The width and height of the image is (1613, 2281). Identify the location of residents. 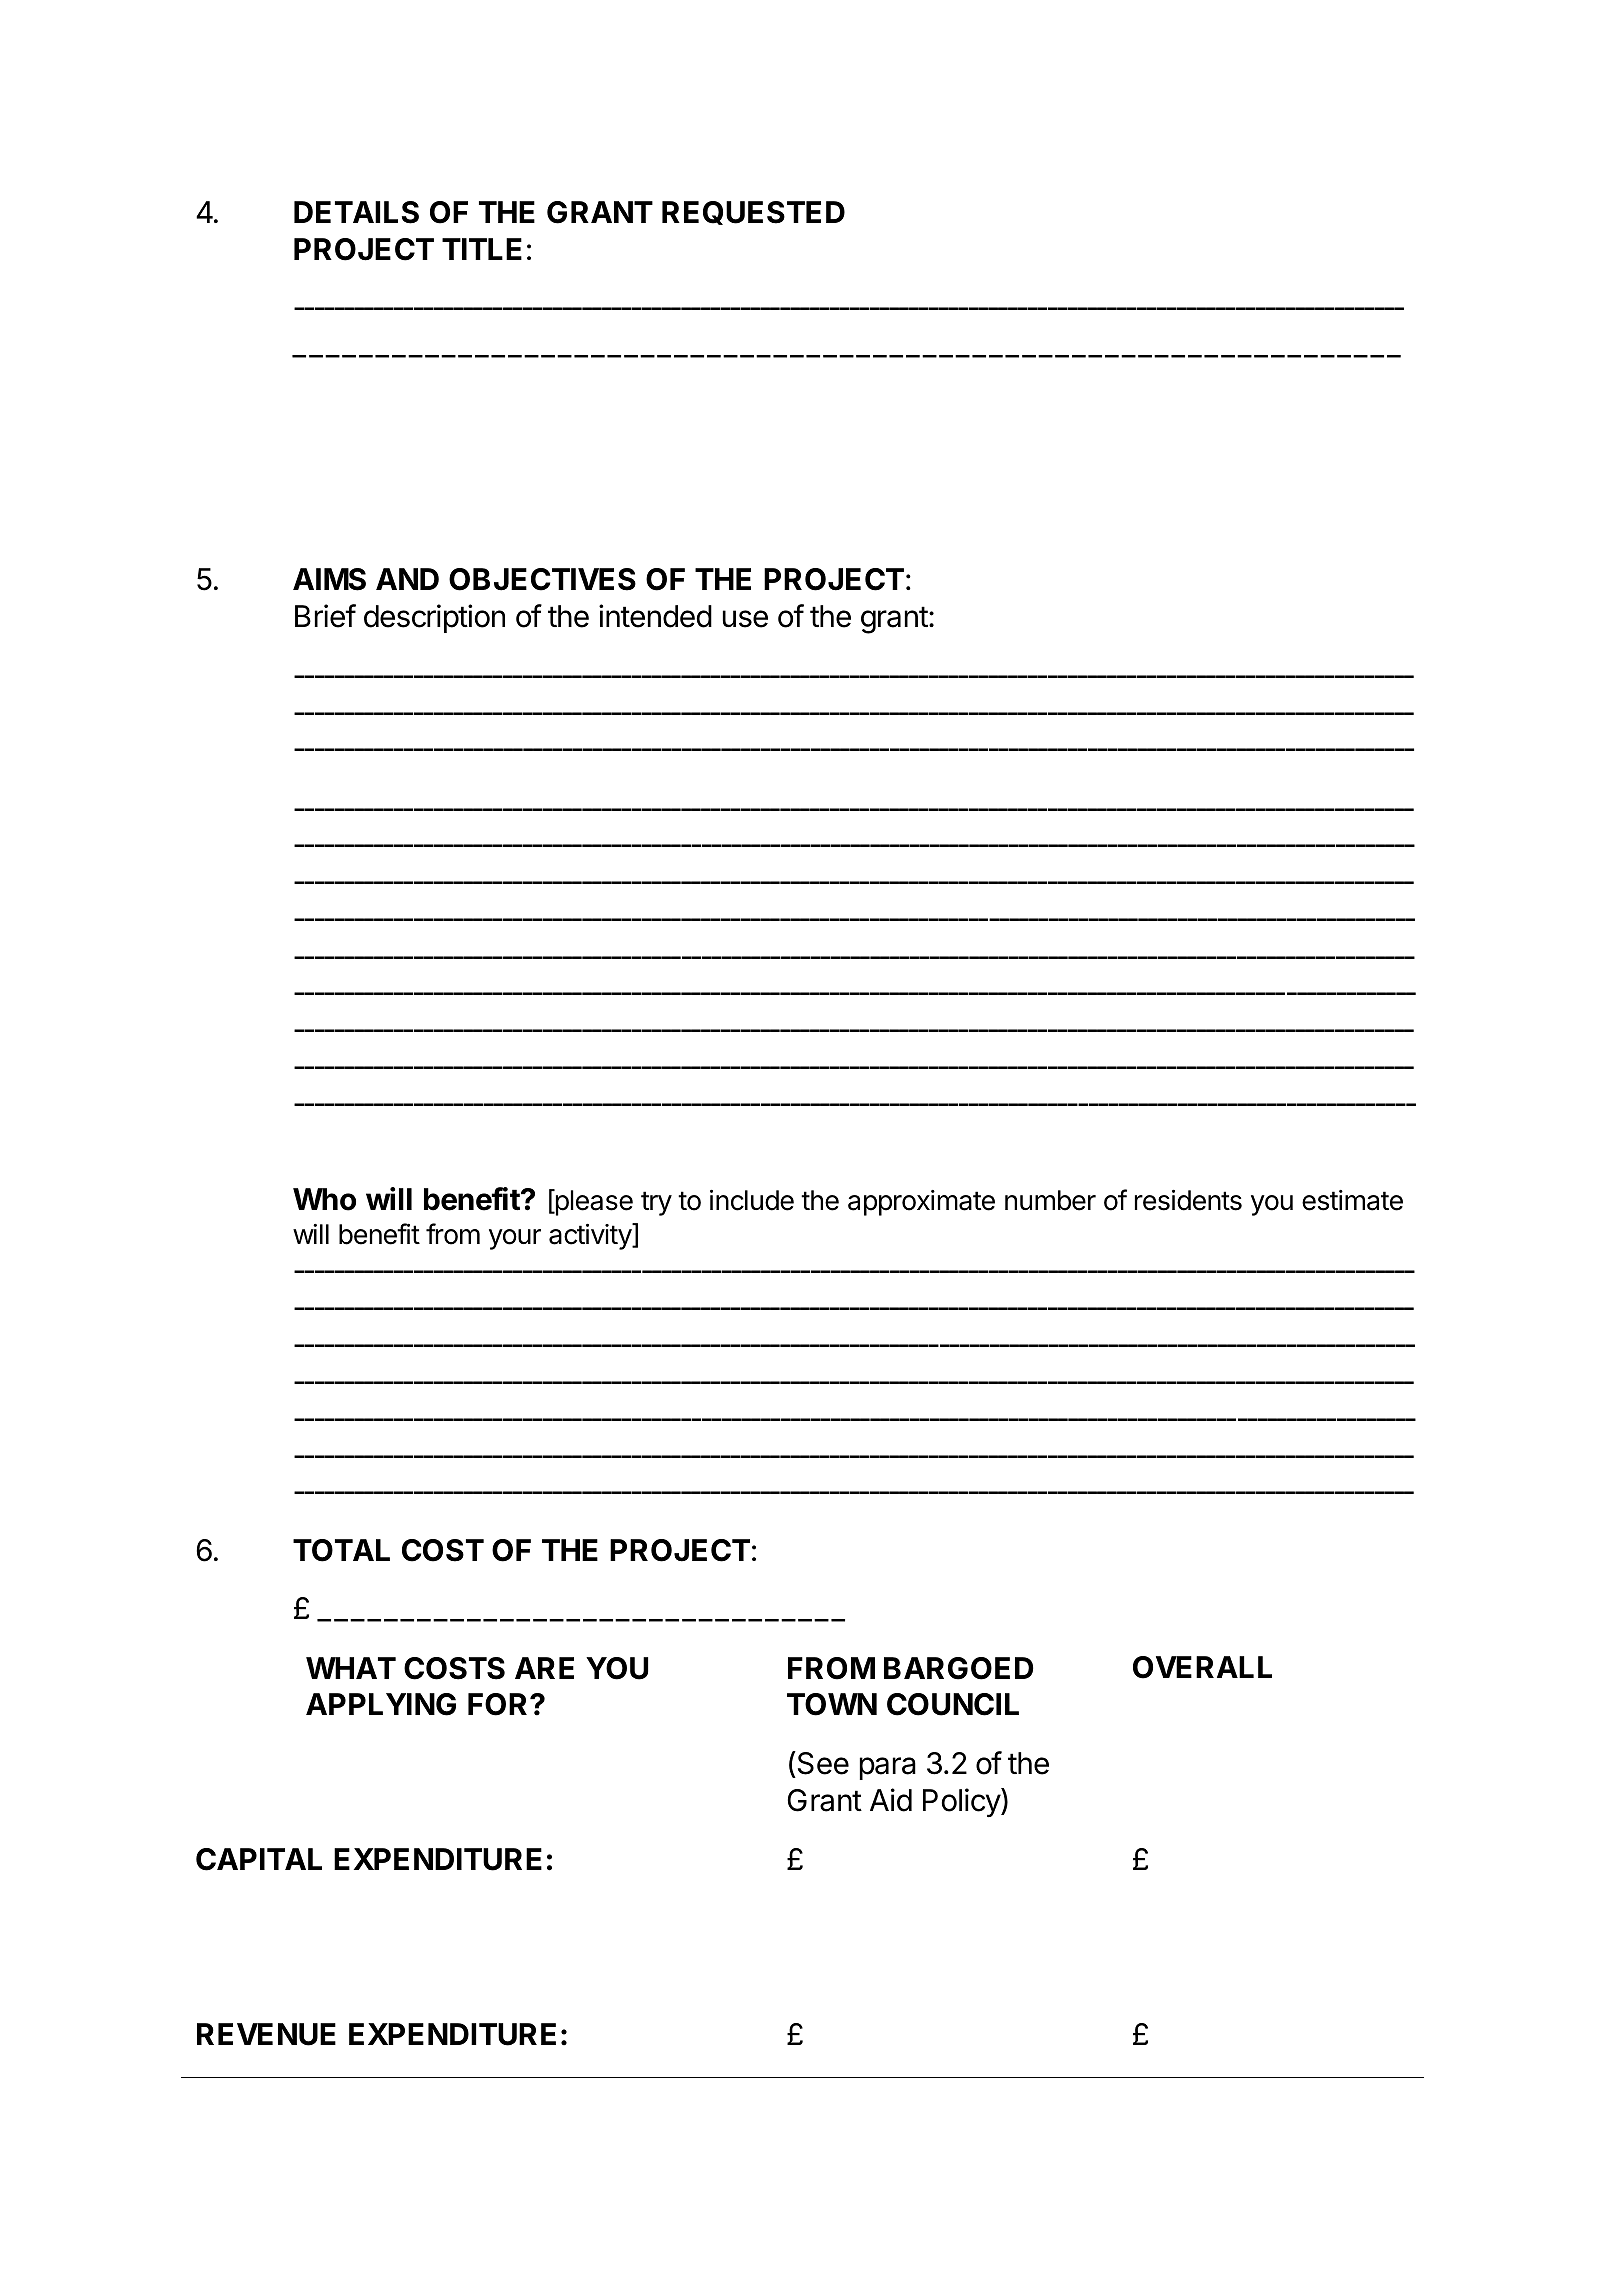
(1188, 1200).
